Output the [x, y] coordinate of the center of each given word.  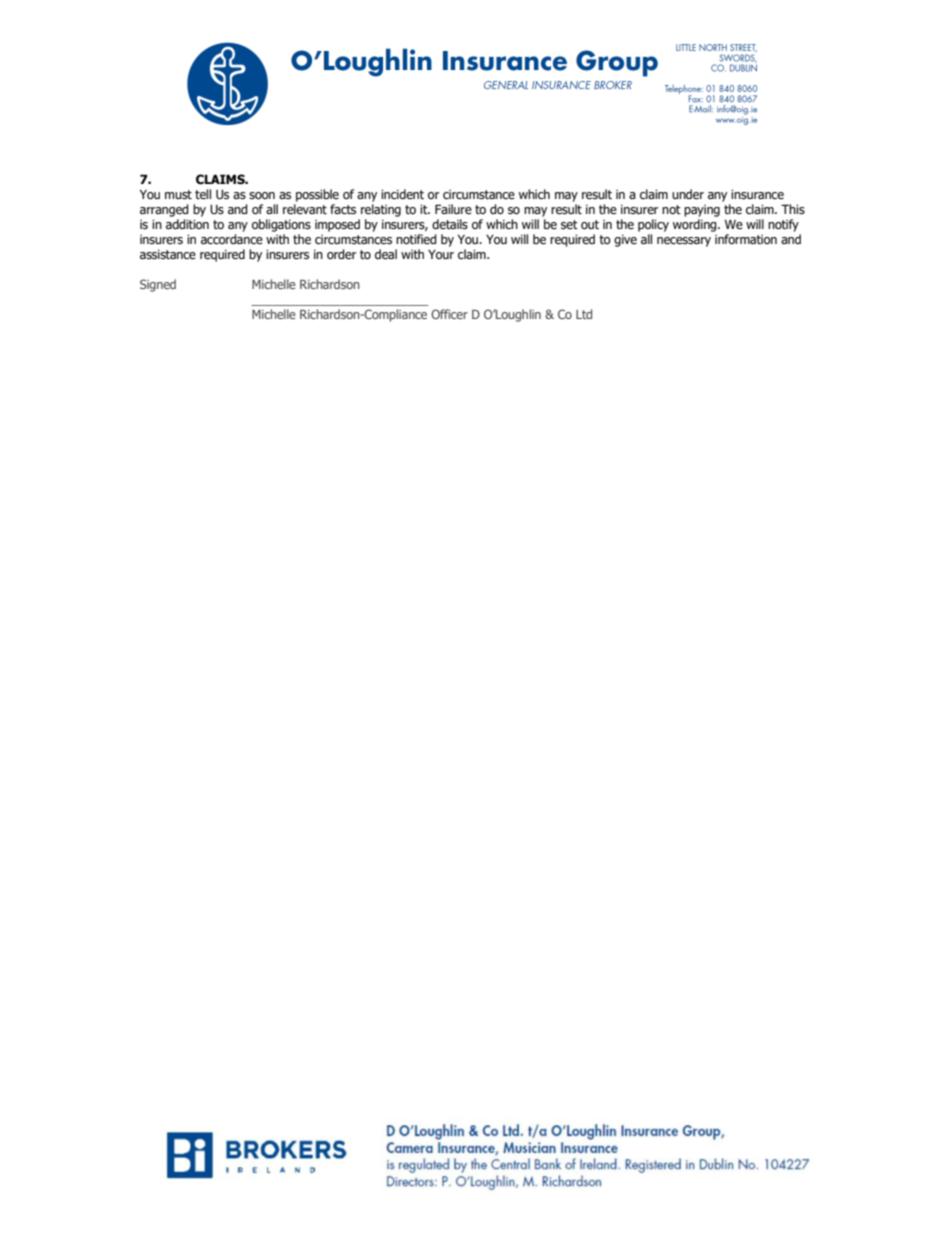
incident [402, 194]
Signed [158, 285]
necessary [684, 242]
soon [262, 196]
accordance [232, 239]
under [688, 194]
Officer [449, 314]
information [746, 239]
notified [416, 239]
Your [441, 254]
